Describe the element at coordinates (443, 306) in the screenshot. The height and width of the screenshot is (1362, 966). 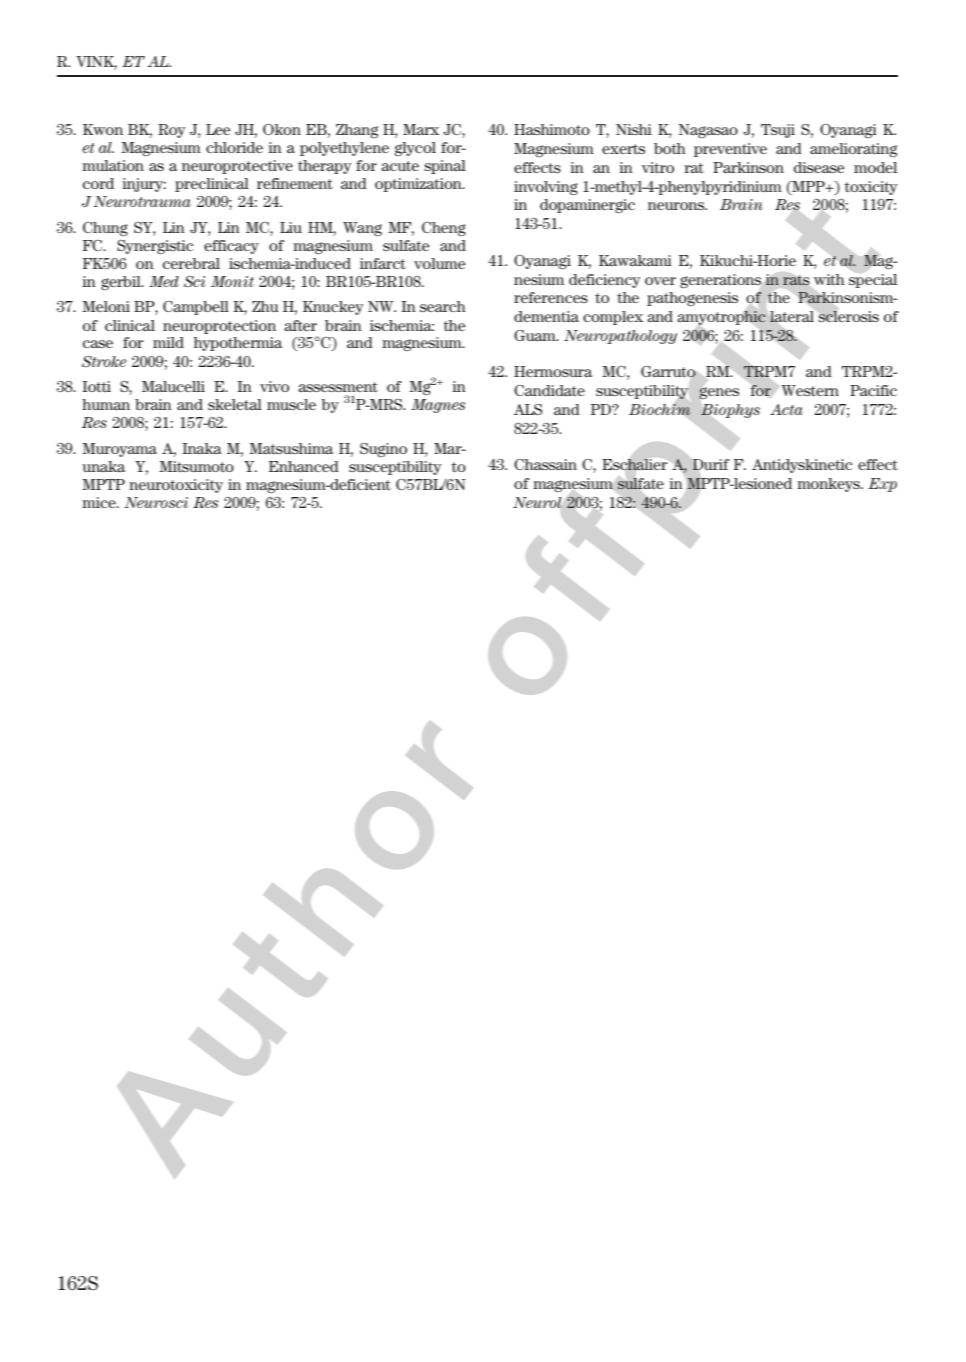
I see `search` at that location.
